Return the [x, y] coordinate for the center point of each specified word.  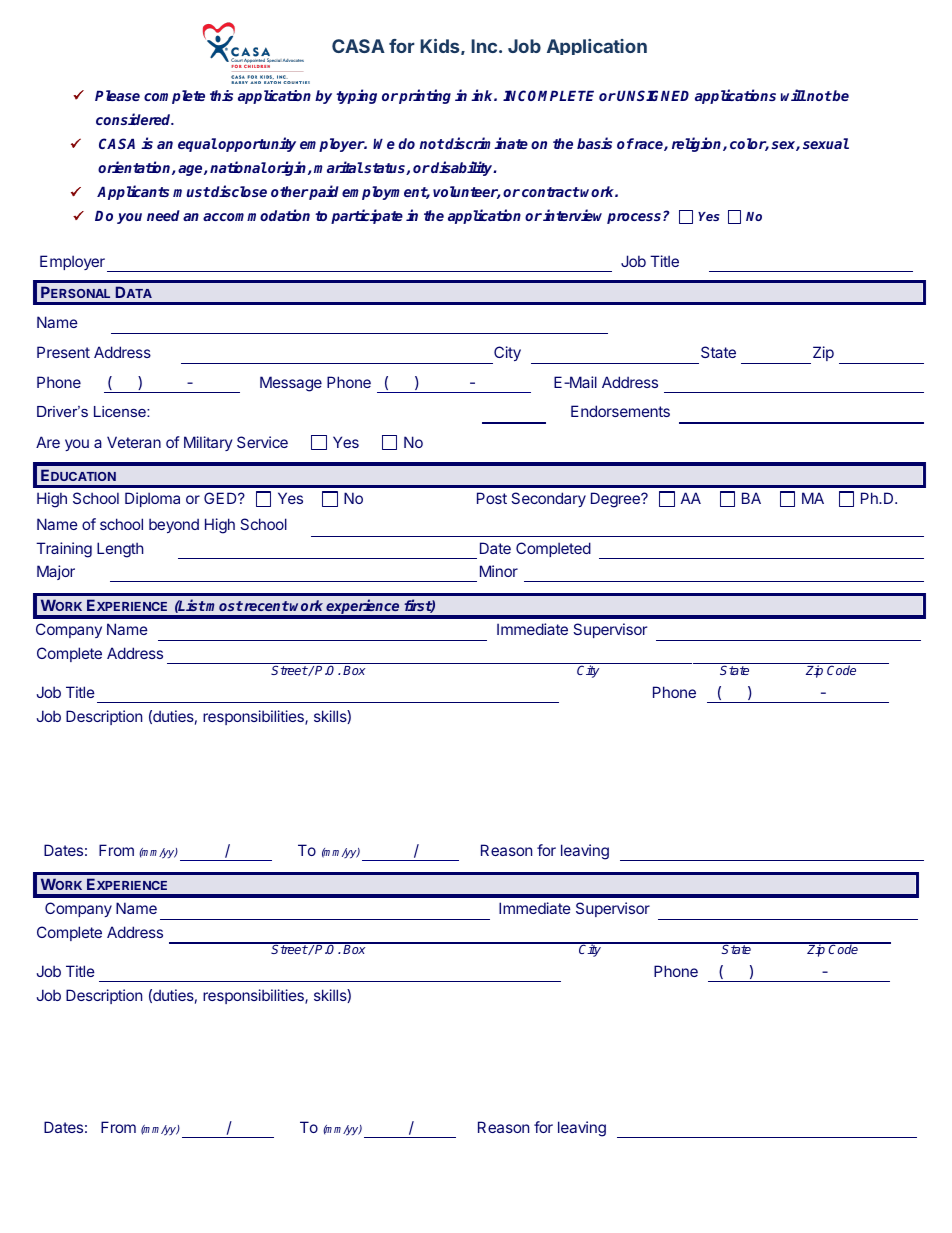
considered [135, 119]
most [224, 606]
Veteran [134, 442]
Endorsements [620, 411]
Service [262, 442]
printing [425, 96]
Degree [616, 500]
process [635, 218]
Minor [499, 571]
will [793, 95]
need [163, 215]
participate [367, 216]
